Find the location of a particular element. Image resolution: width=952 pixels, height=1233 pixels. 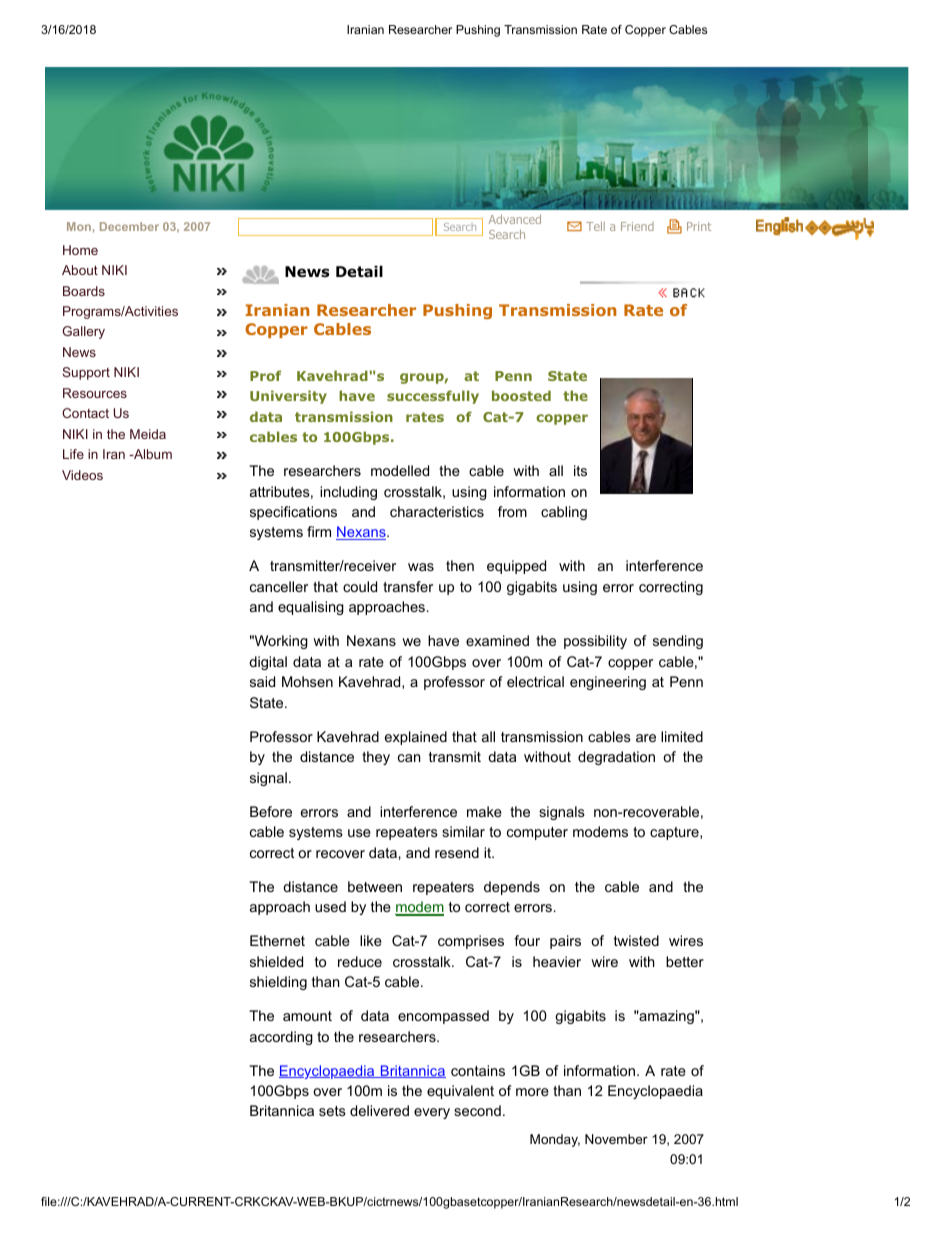

November is located at coordinates (616, 1139).
